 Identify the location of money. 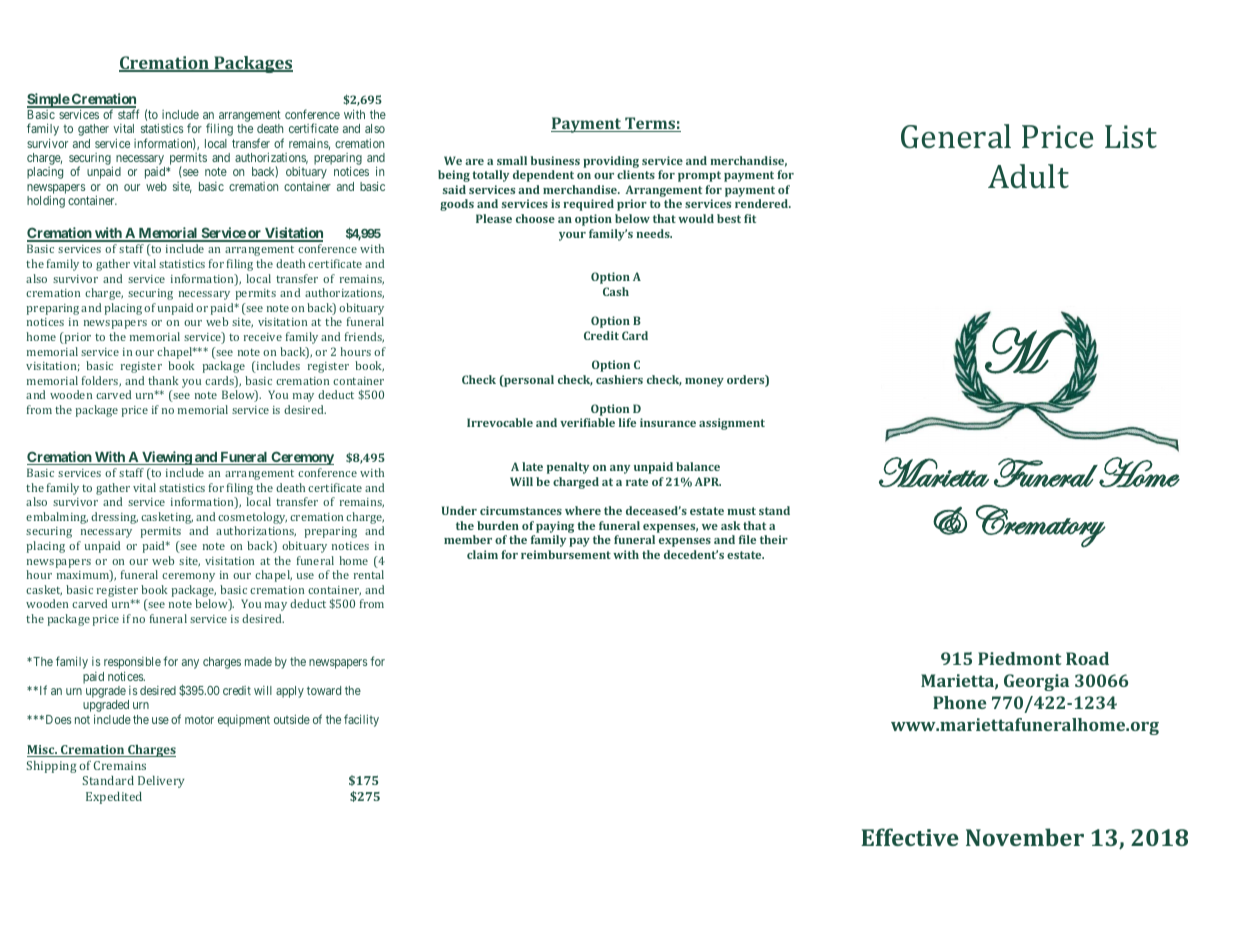
(704, 382).
